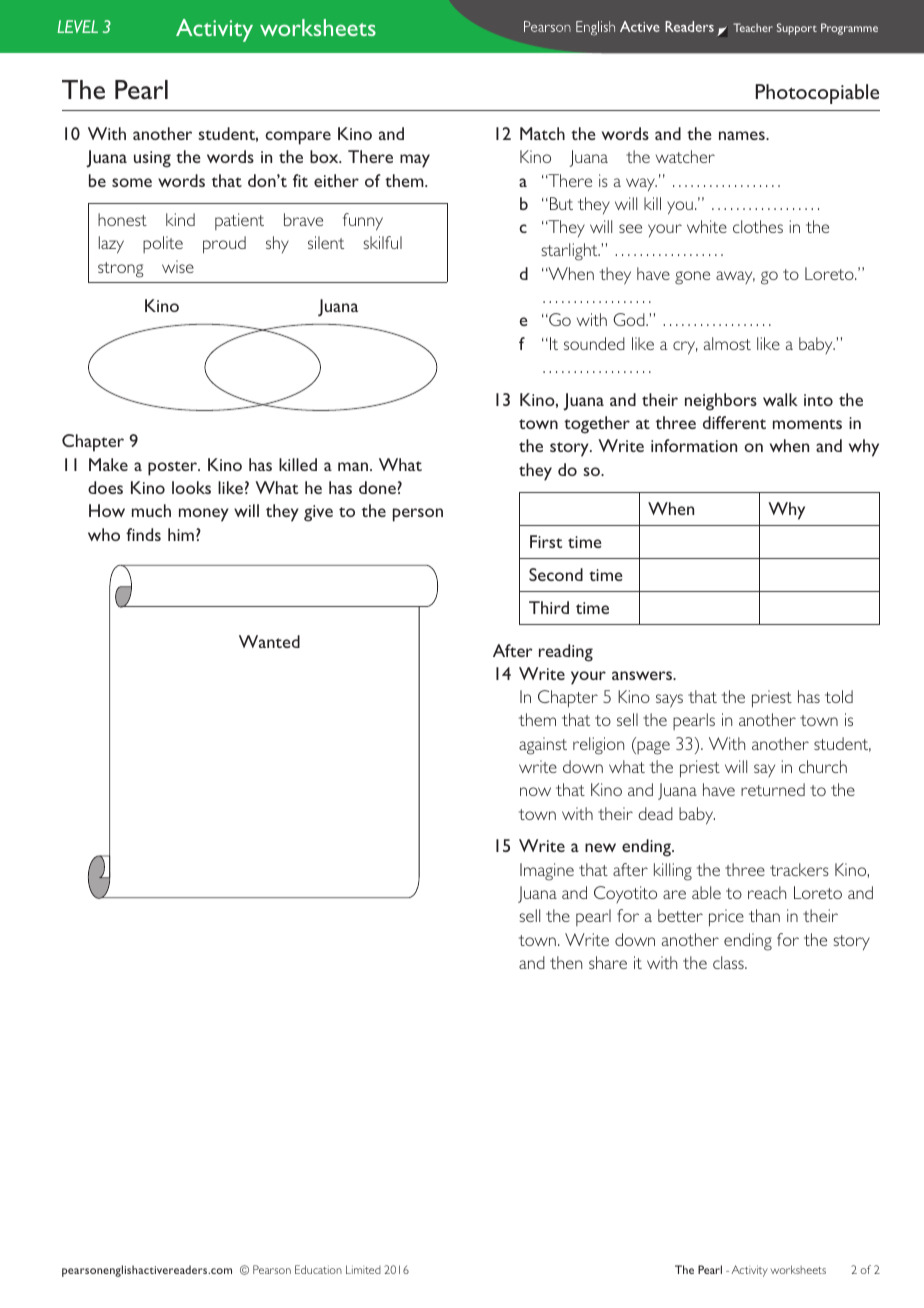 This document has width=924, height=1308. Describe the element at coordinates (318, 1269) in the document. I see `Education` at that location.
